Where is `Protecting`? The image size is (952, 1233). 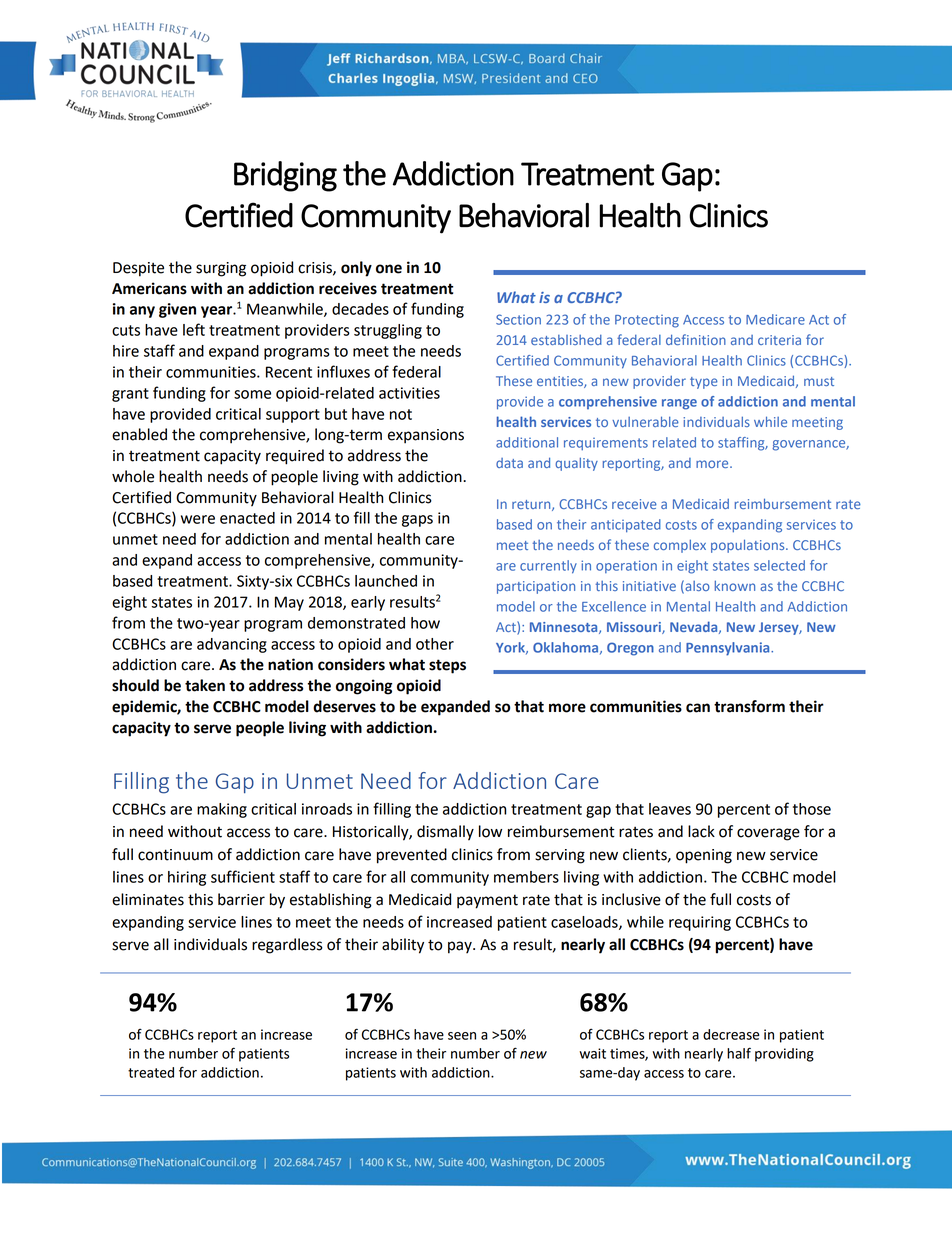 Protecting is located at coordinates (647, 321).
